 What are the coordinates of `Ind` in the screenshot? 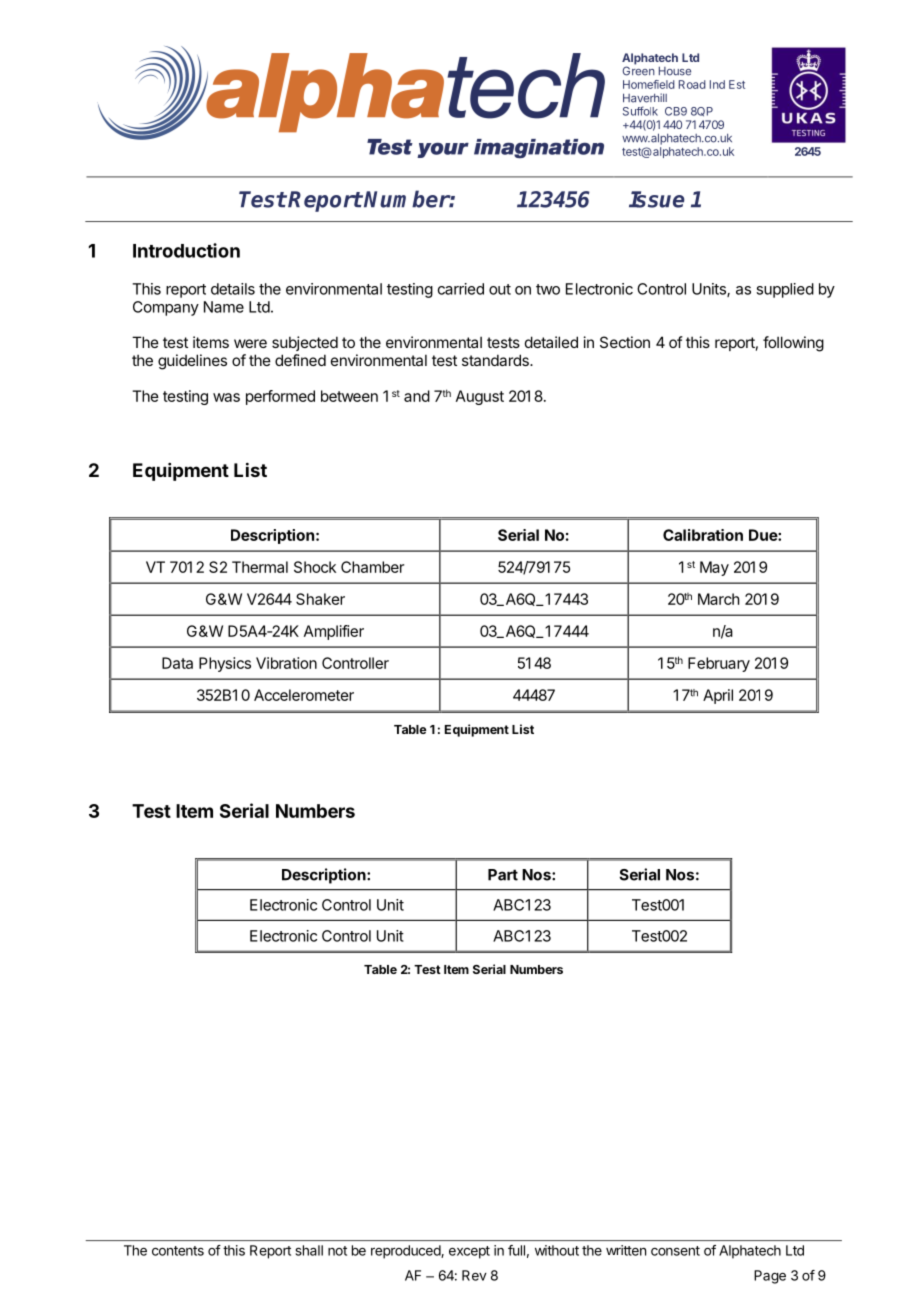 It's located at (717, 84).
